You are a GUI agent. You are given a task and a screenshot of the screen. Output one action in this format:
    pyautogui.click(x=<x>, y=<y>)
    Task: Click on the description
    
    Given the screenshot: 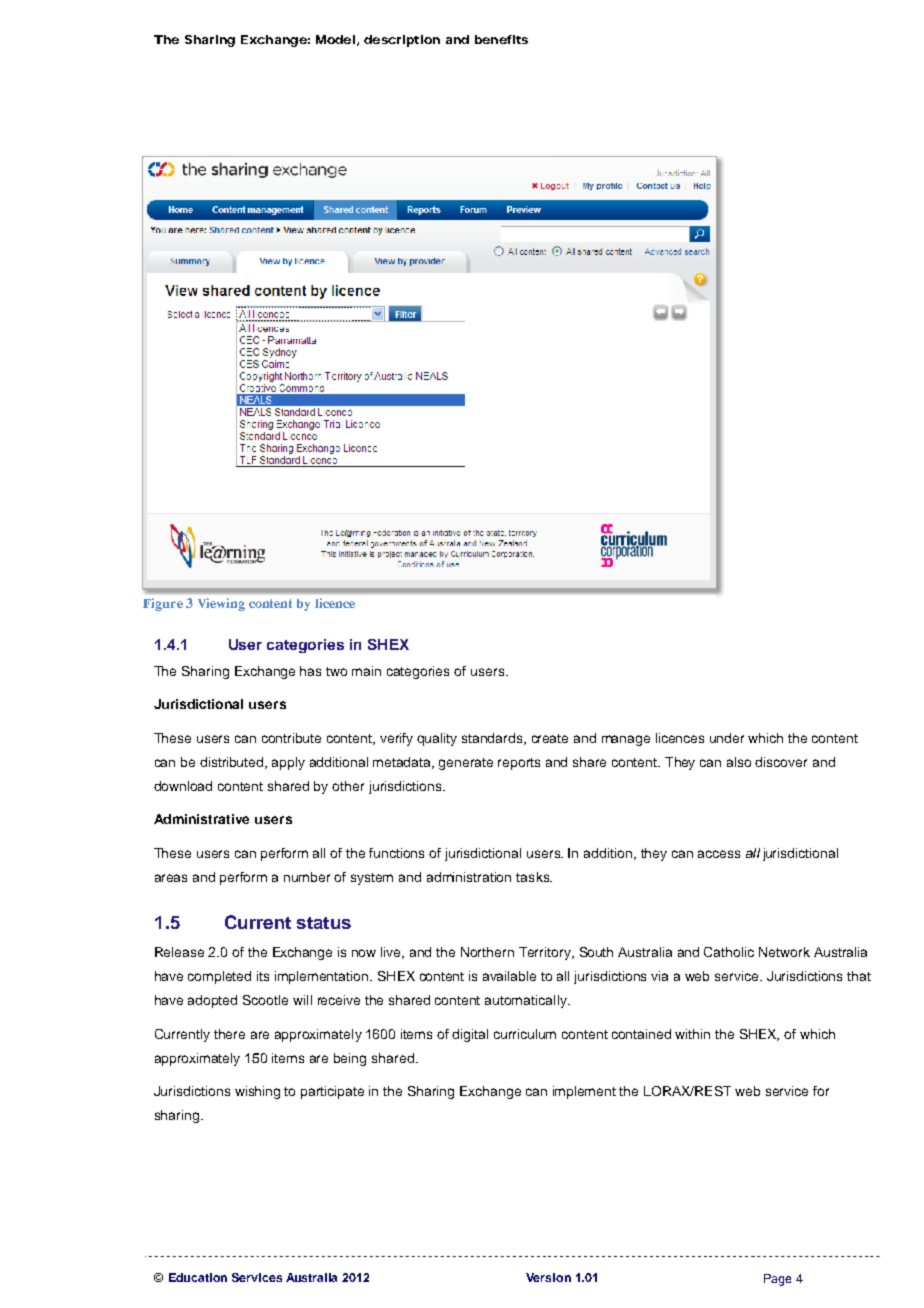 What is the action you would take?
    pyautogui.click(x=402, y=41)
